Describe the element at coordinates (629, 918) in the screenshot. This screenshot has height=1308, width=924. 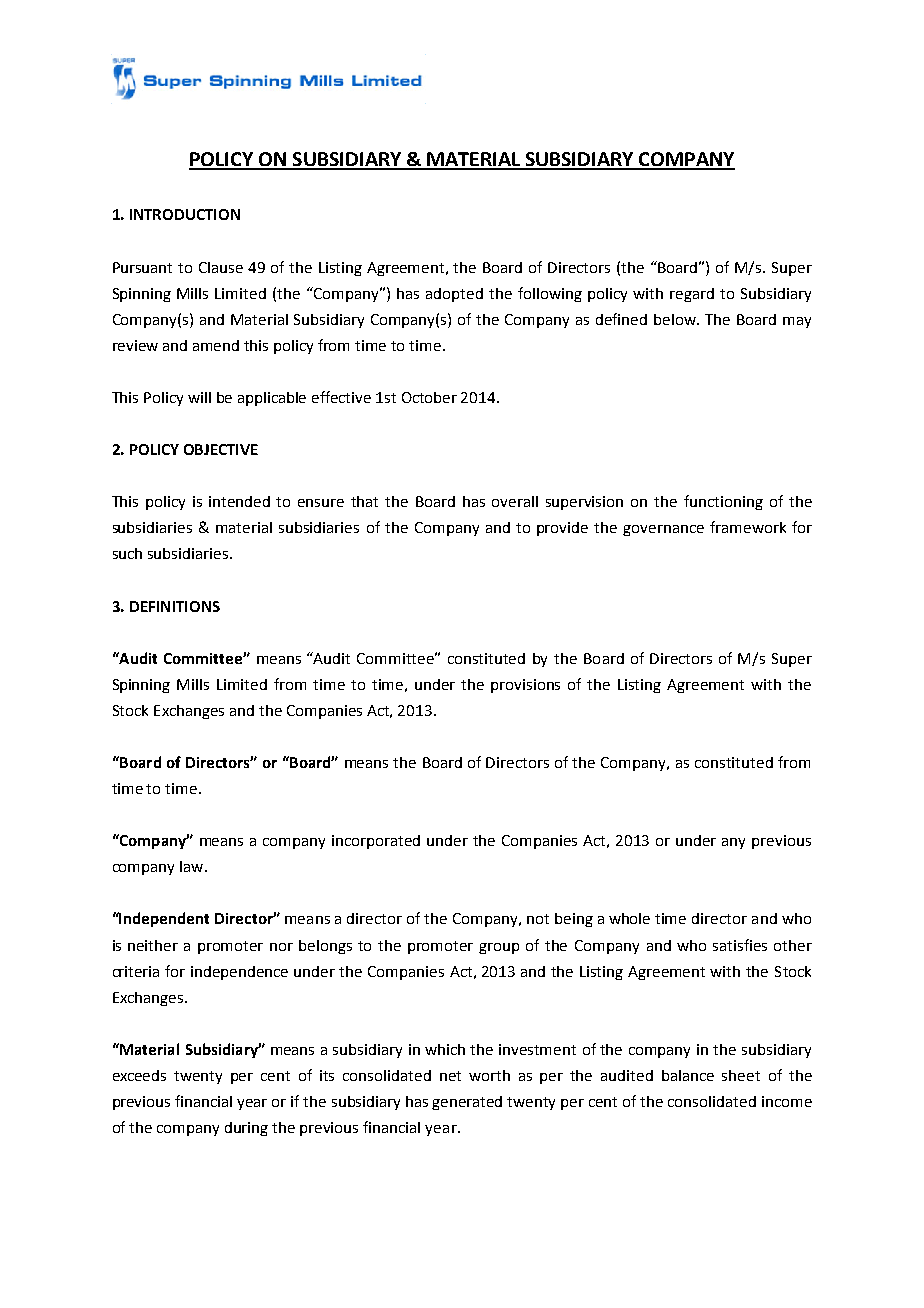
I see `whole` at that location.
